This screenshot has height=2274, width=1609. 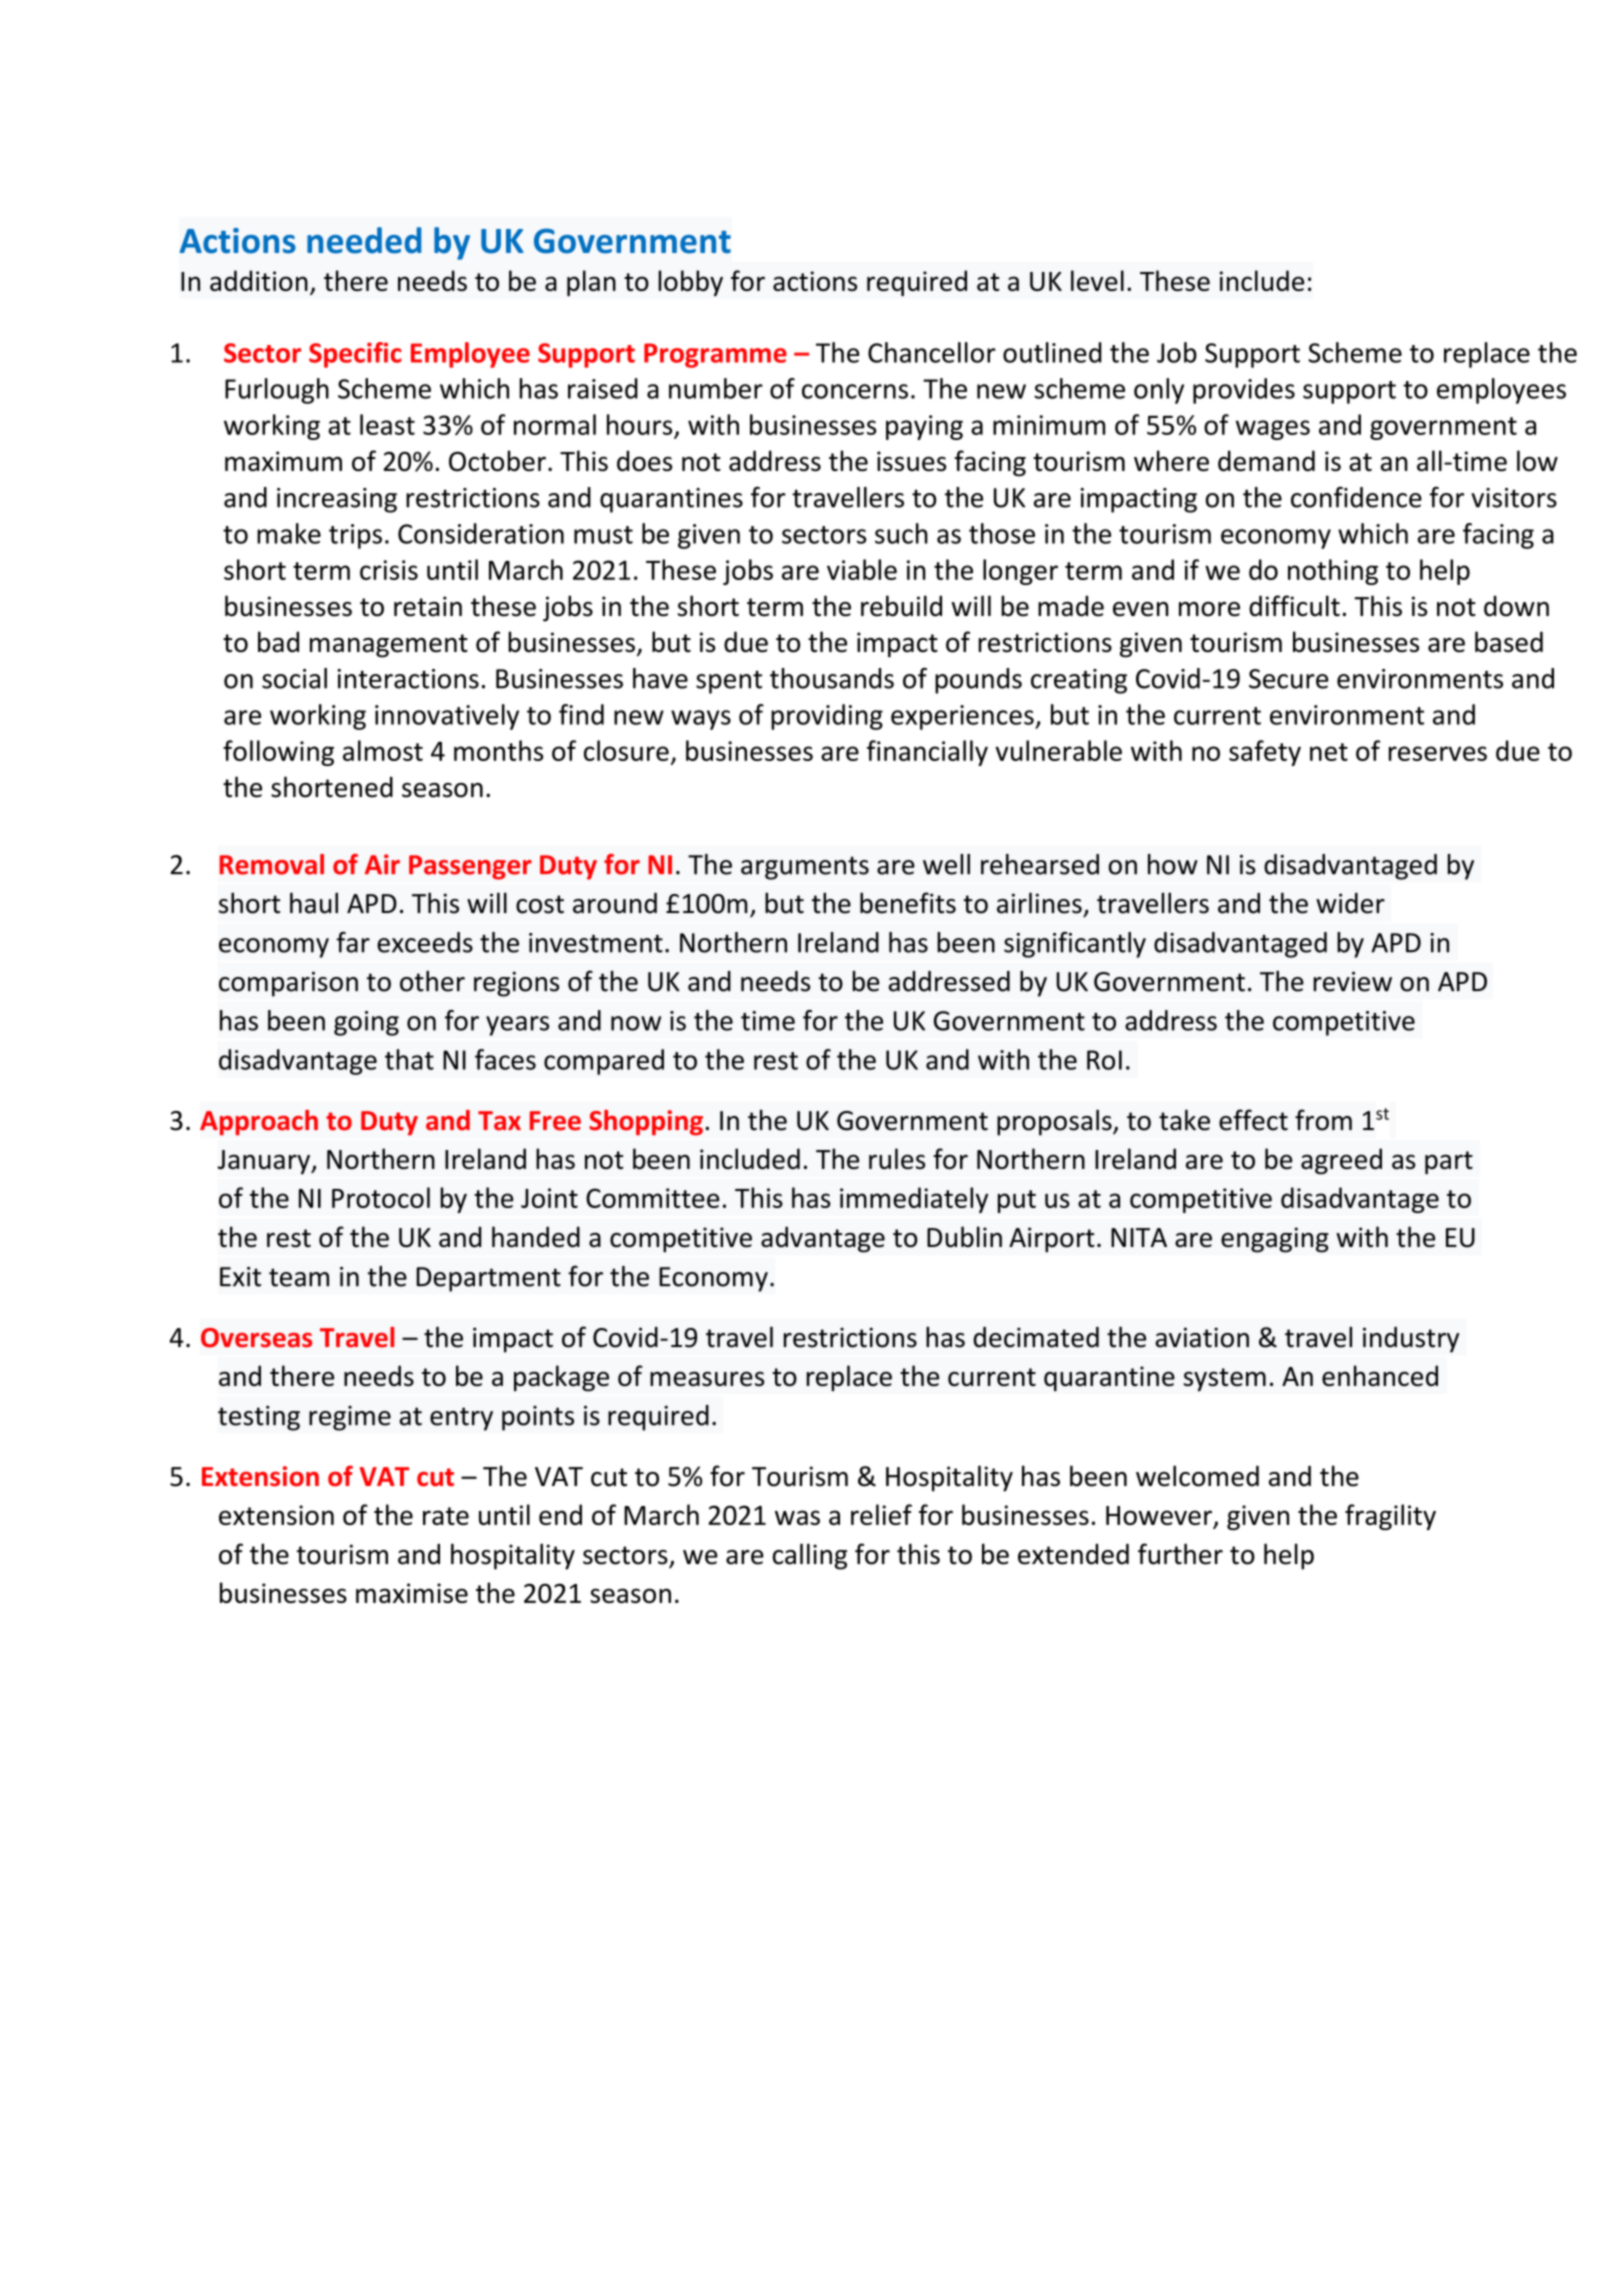 I want to click on wider, so click(x=1350, y=903).
